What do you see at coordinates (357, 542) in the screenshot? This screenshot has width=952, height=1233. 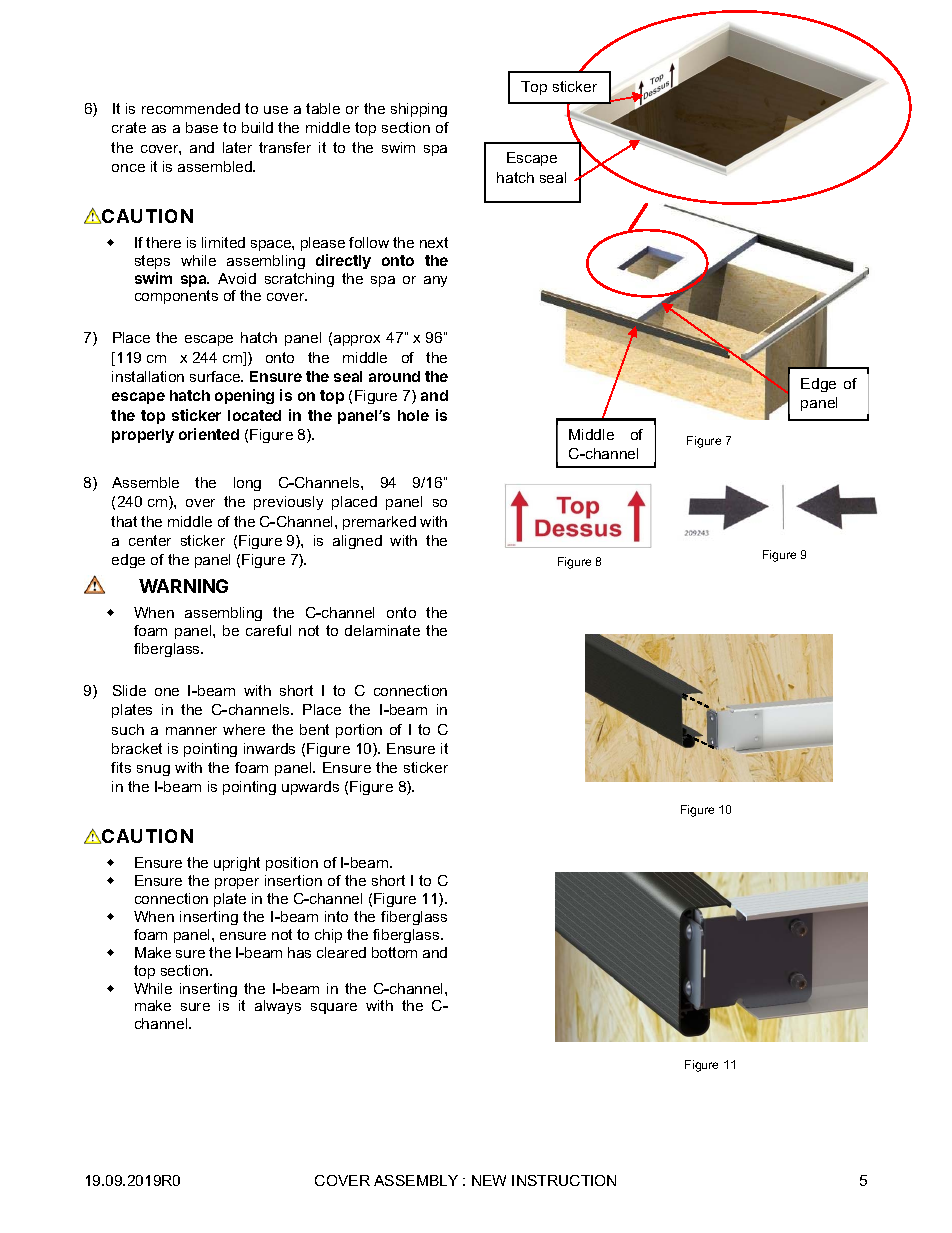 I see `aligned` at bounding box center [357, 542].
